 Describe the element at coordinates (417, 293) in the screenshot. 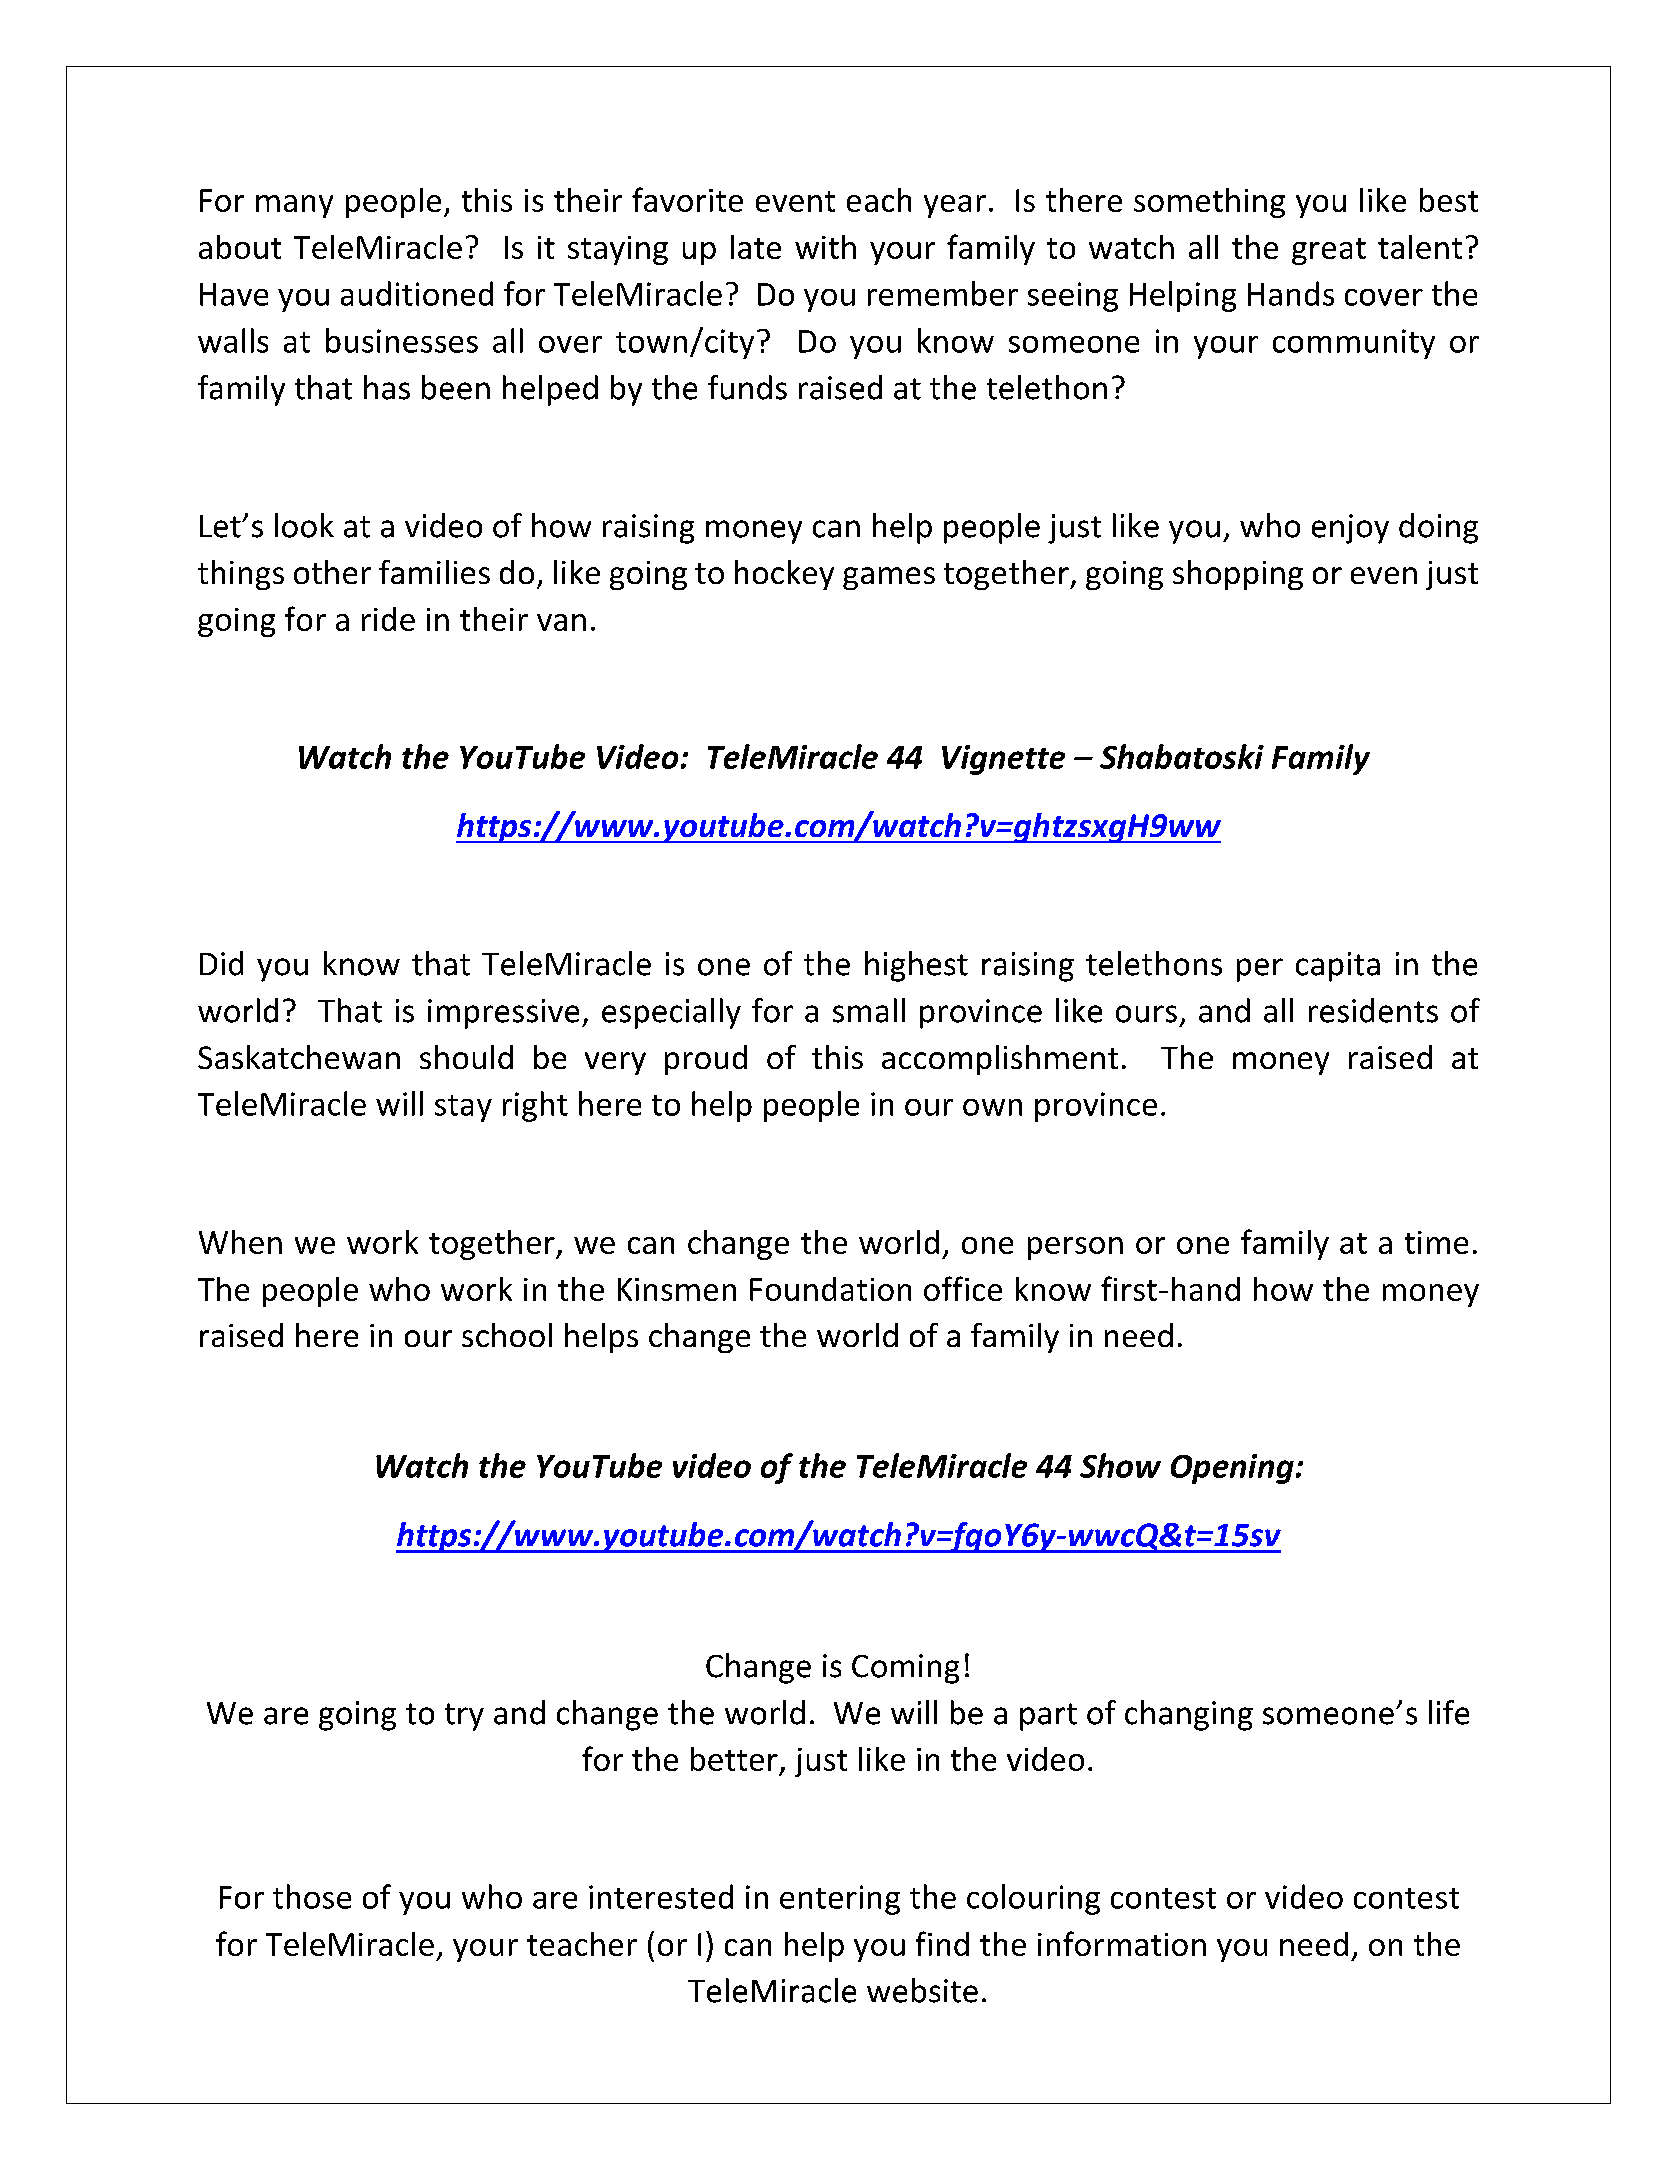

I see `auditioned` at that location.
